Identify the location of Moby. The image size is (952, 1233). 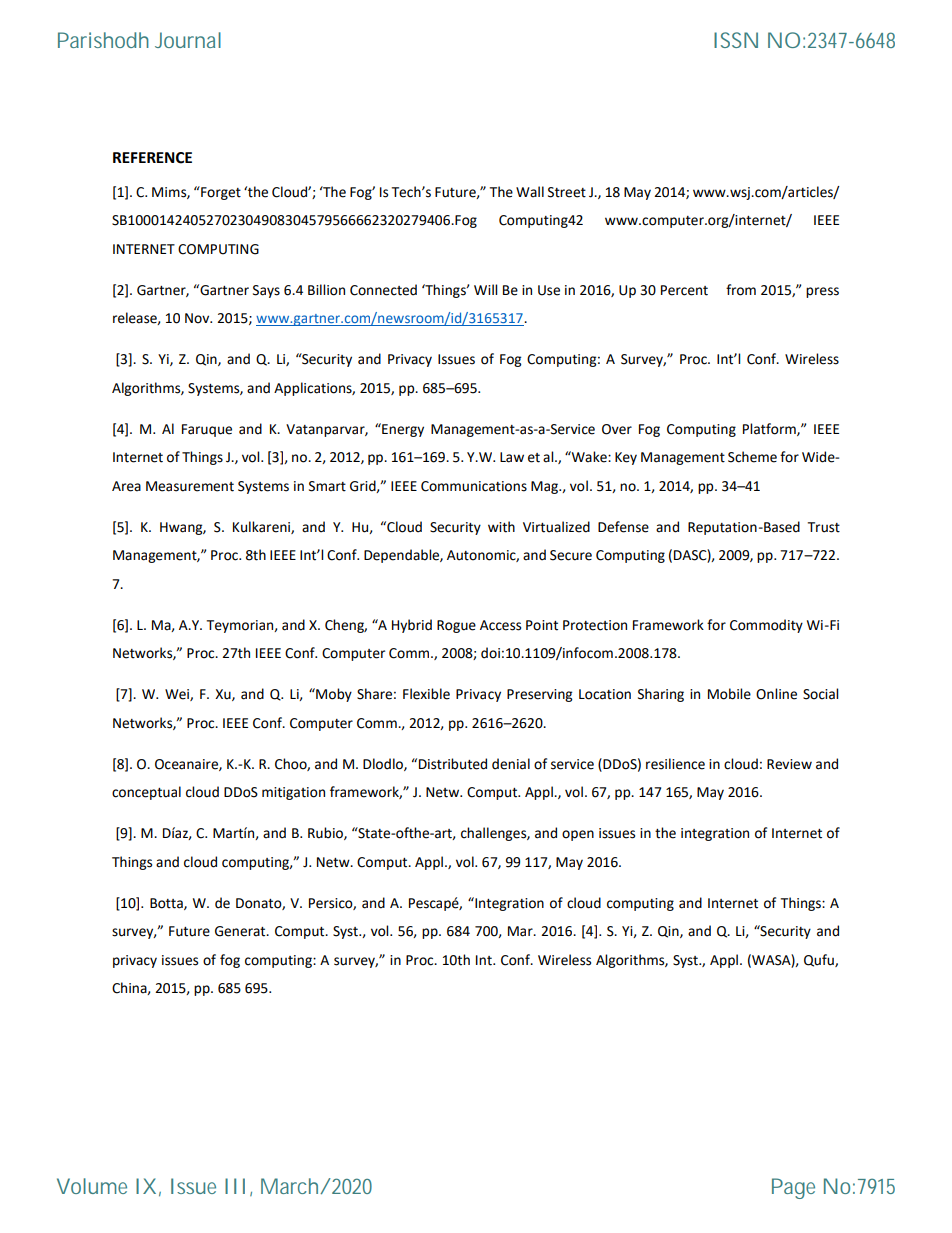
(333, 695).
